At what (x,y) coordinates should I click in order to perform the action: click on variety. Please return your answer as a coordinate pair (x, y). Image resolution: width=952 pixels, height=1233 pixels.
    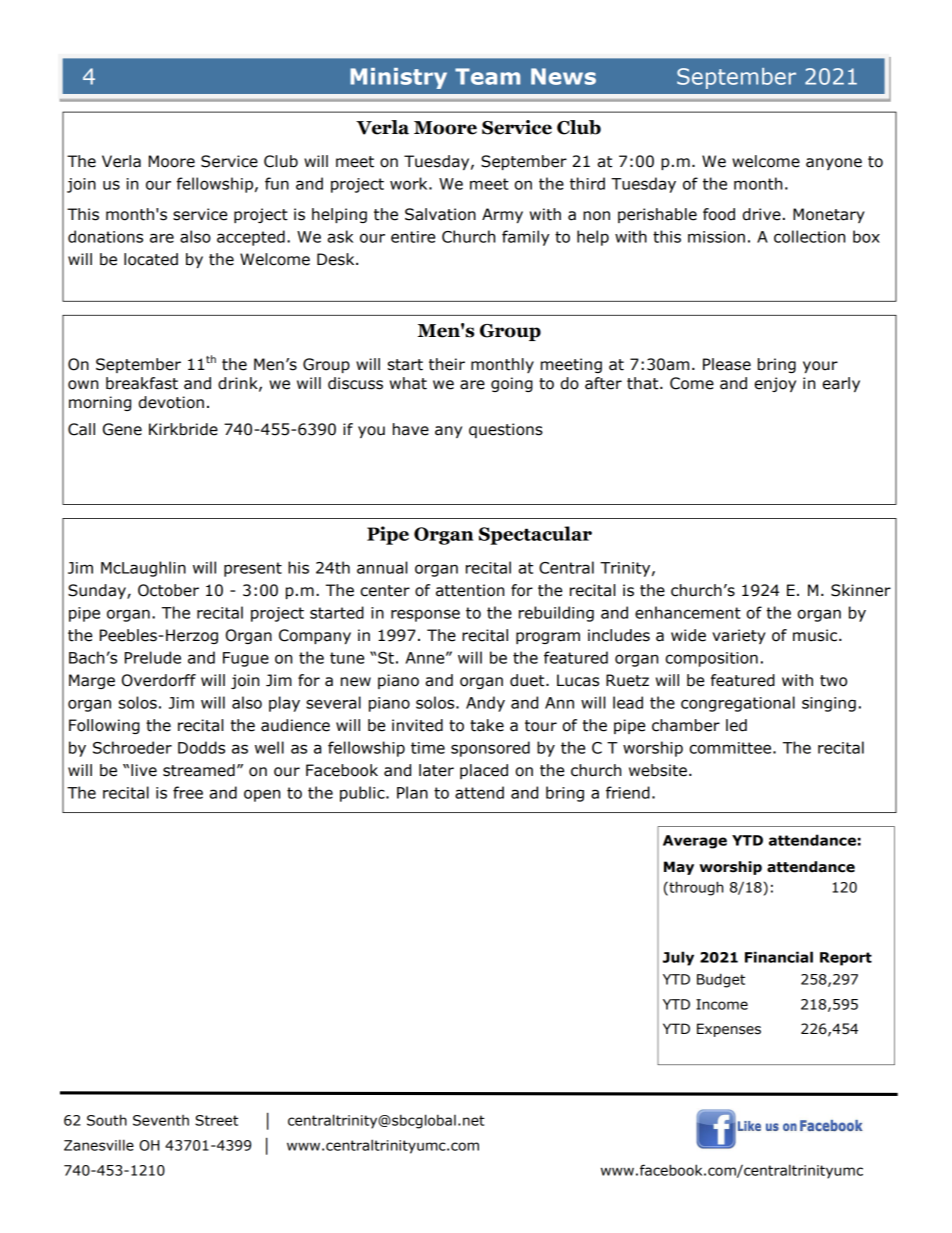
    Looking at the image, I should click on (739, 636).
